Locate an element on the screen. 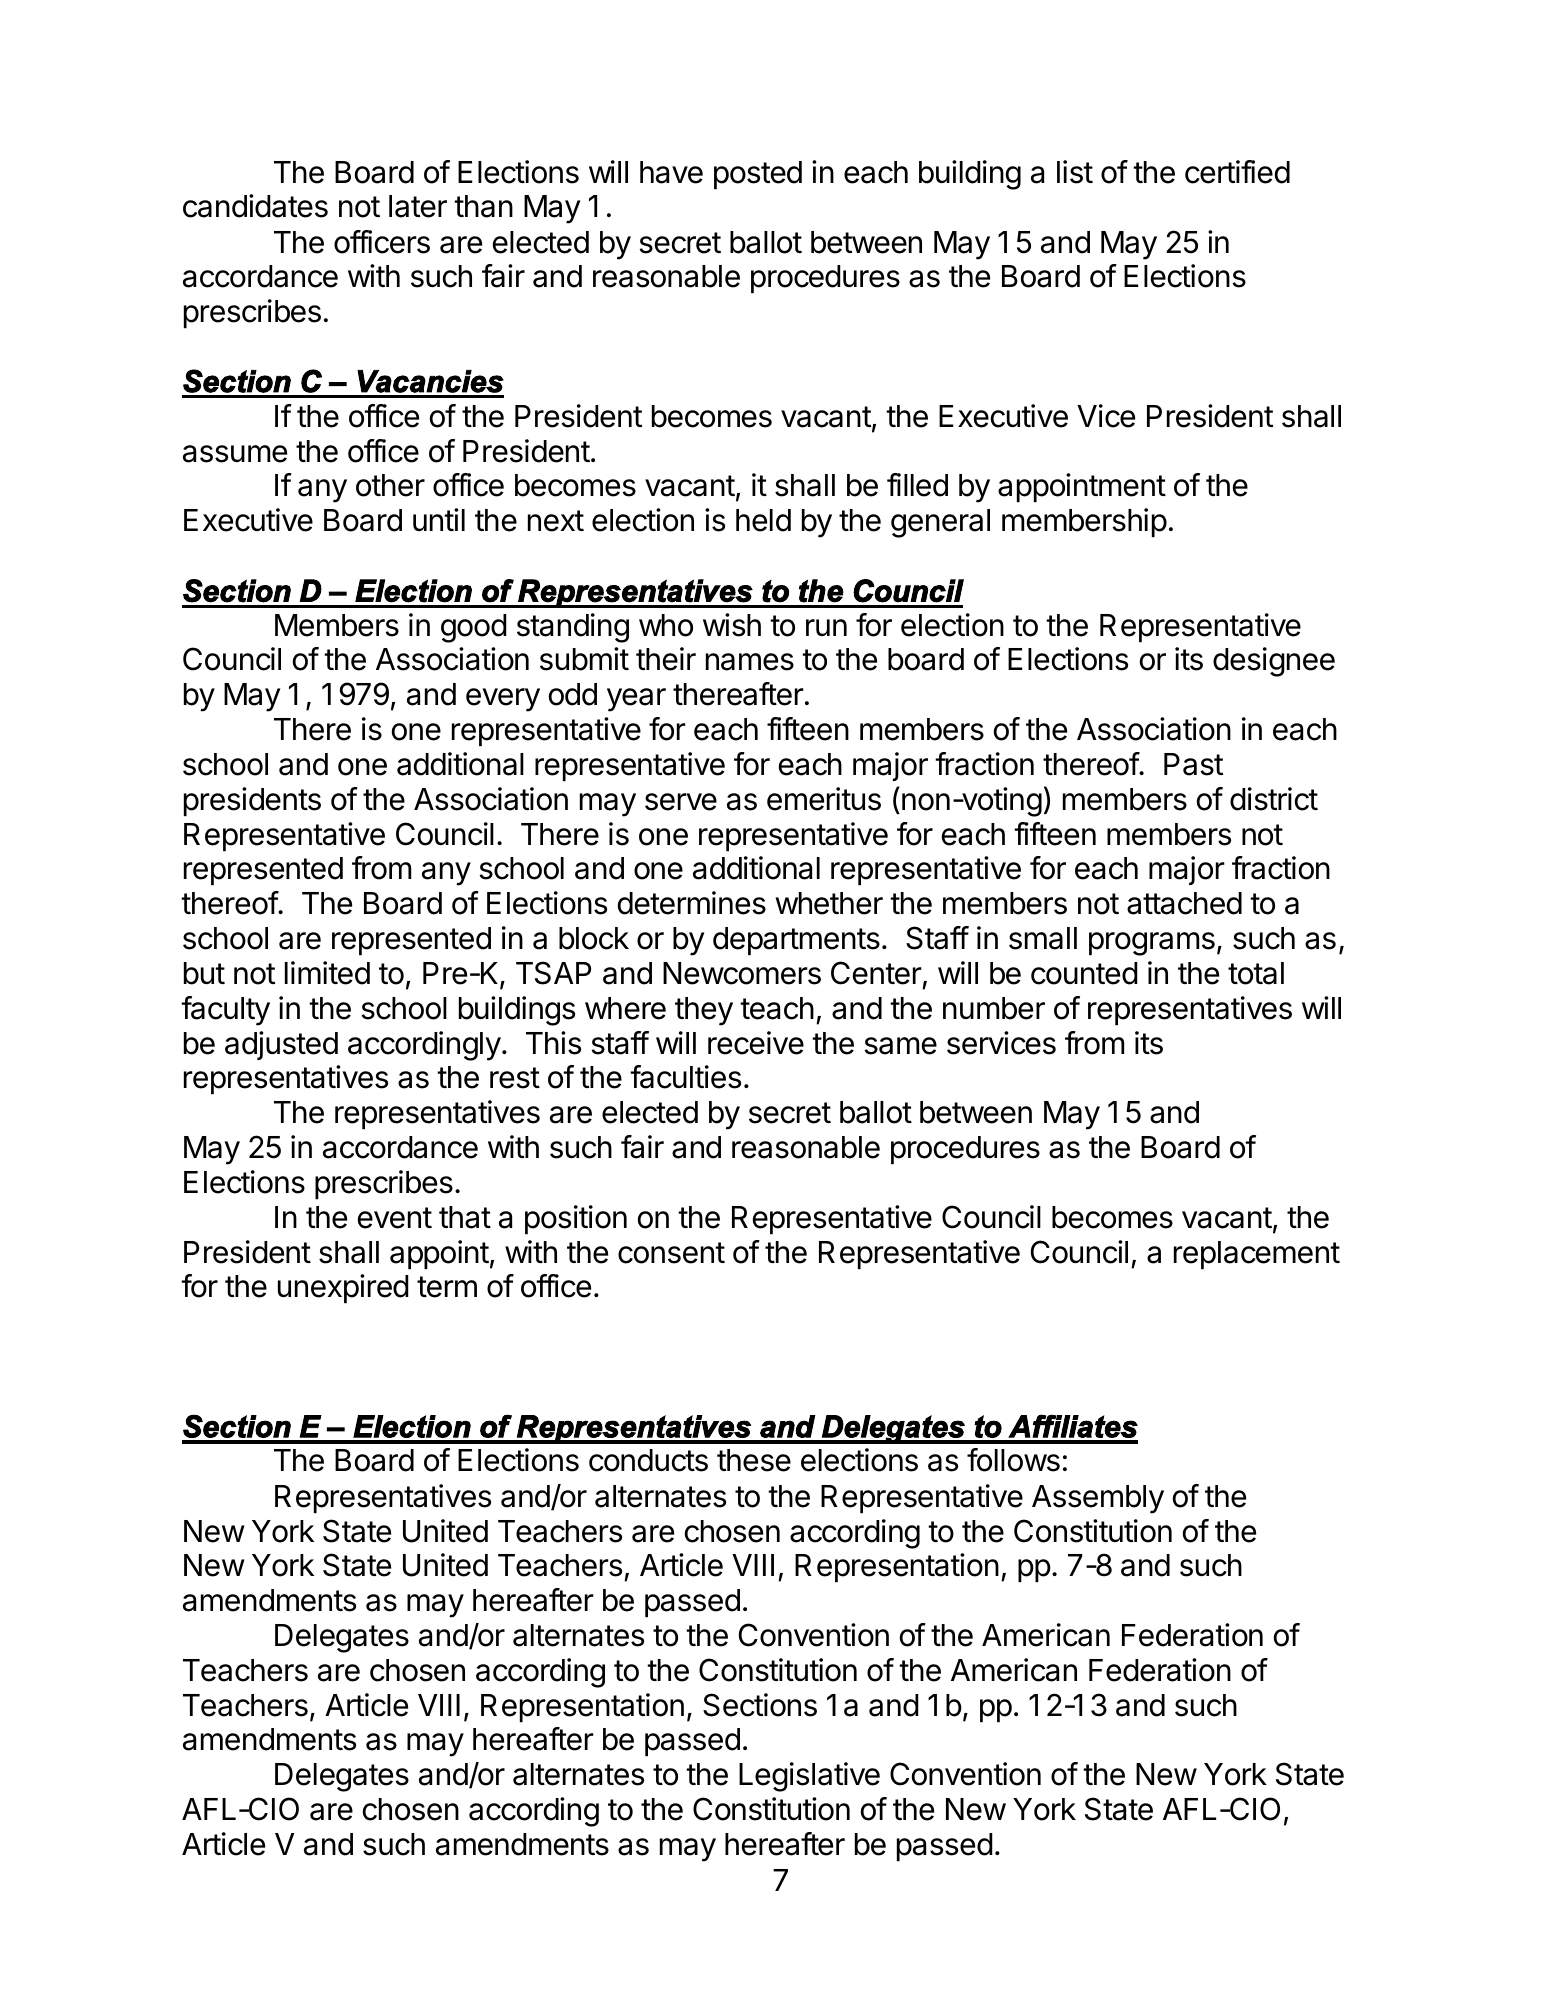  posted is located at coordinates (758, 175).
